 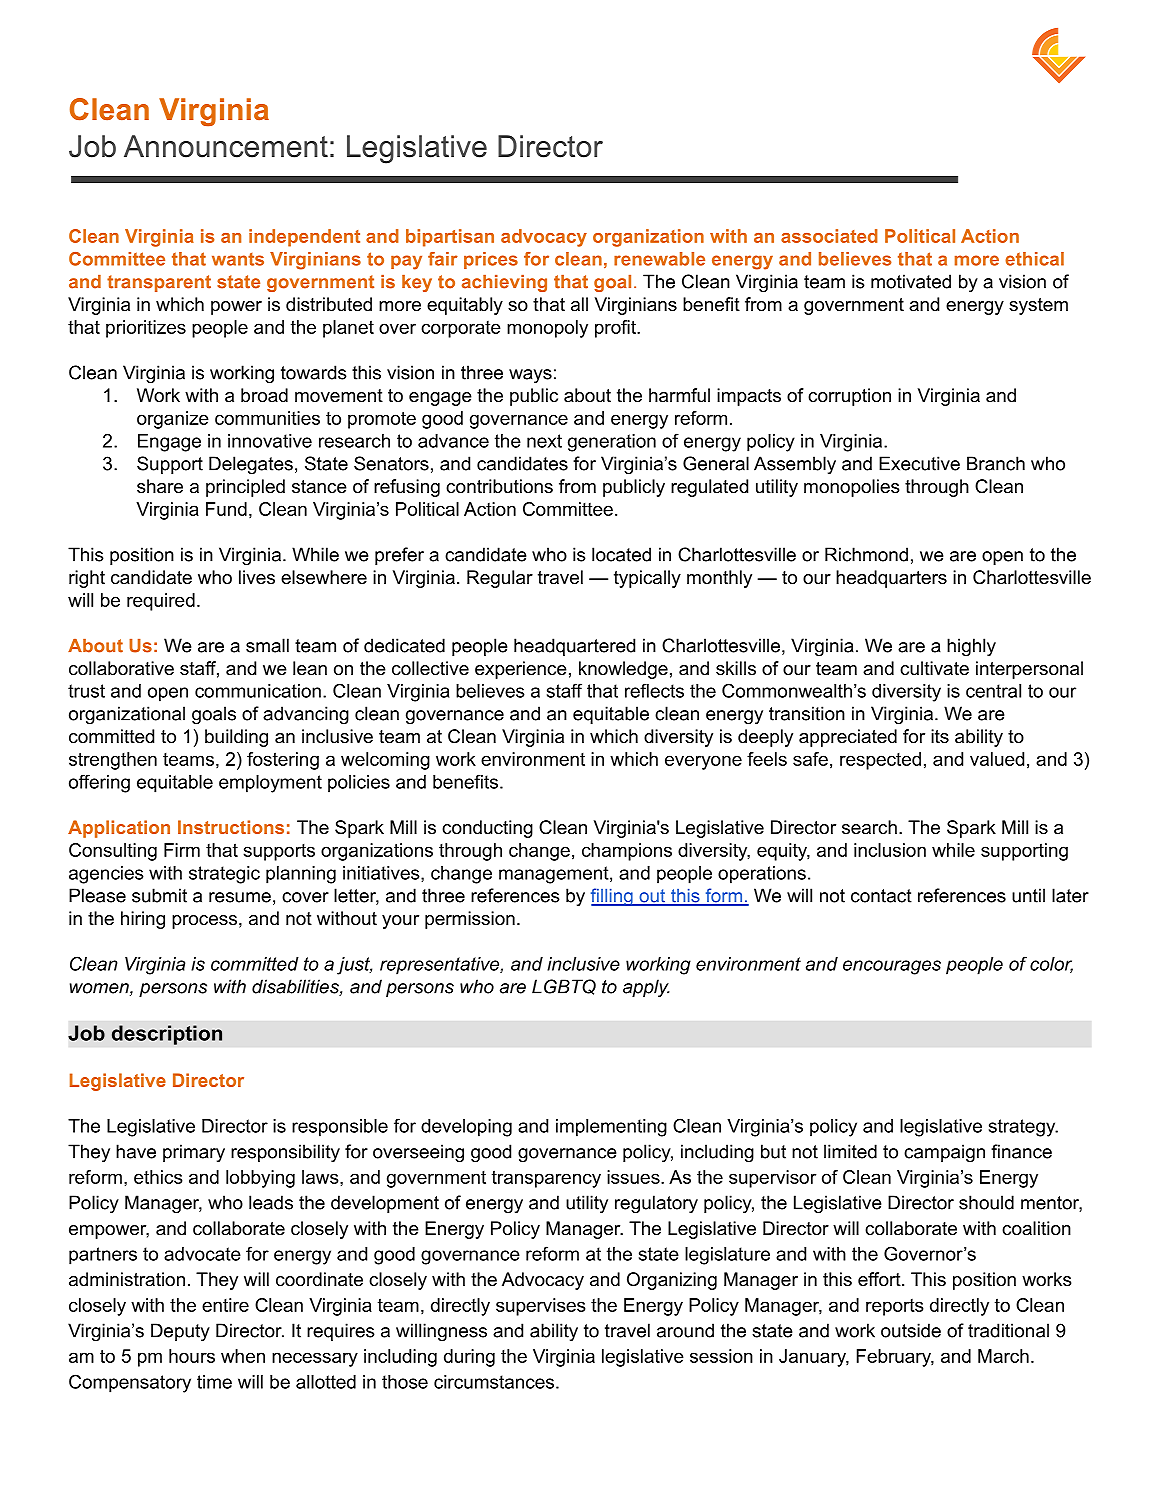 What do you see at coordinates (226, 146) in the page?
I see `Announcement` at bounding box center [226, 146].
